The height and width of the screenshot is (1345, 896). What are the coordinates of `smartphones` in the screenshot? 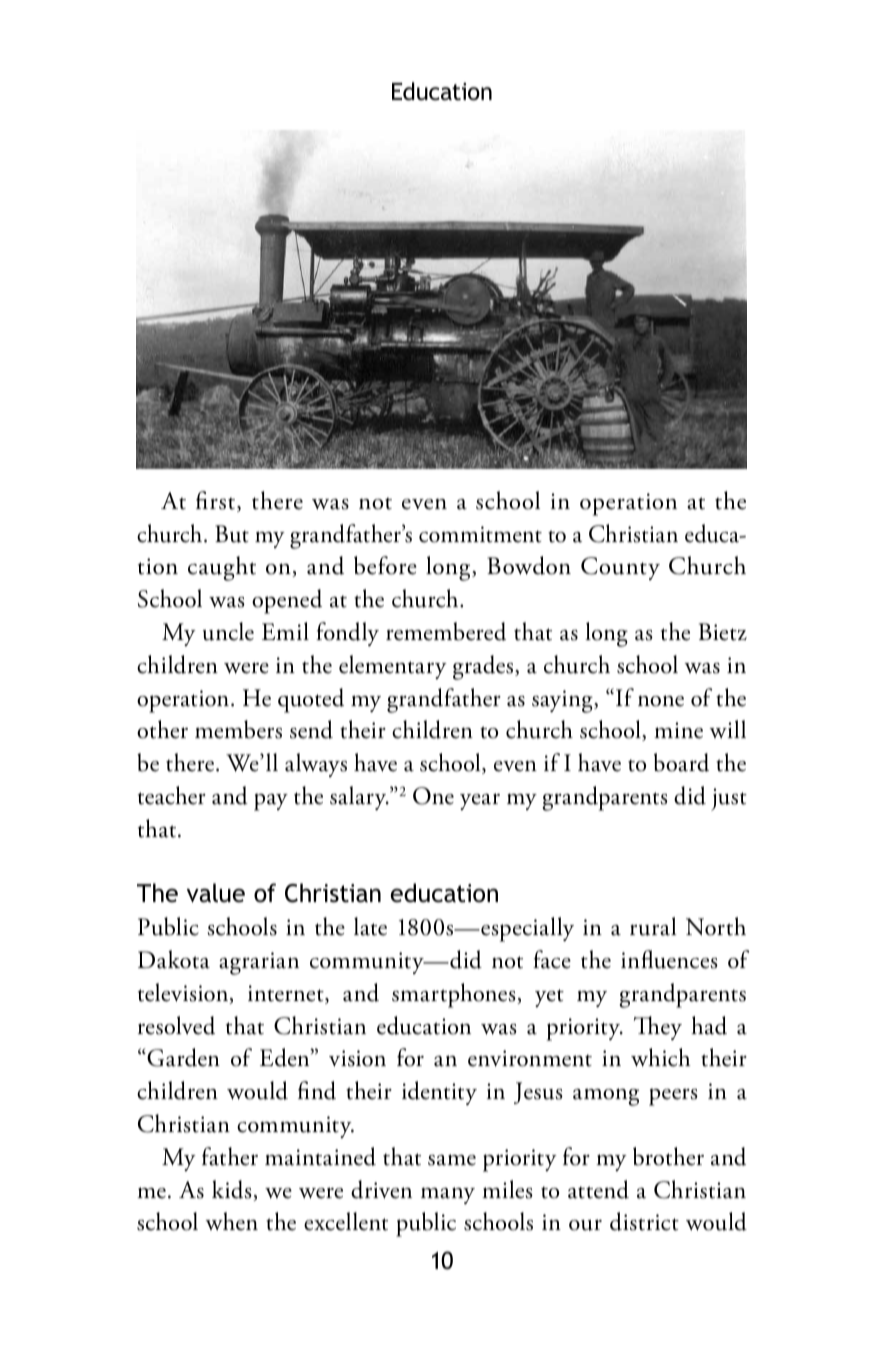 It's located at (455, 995).
